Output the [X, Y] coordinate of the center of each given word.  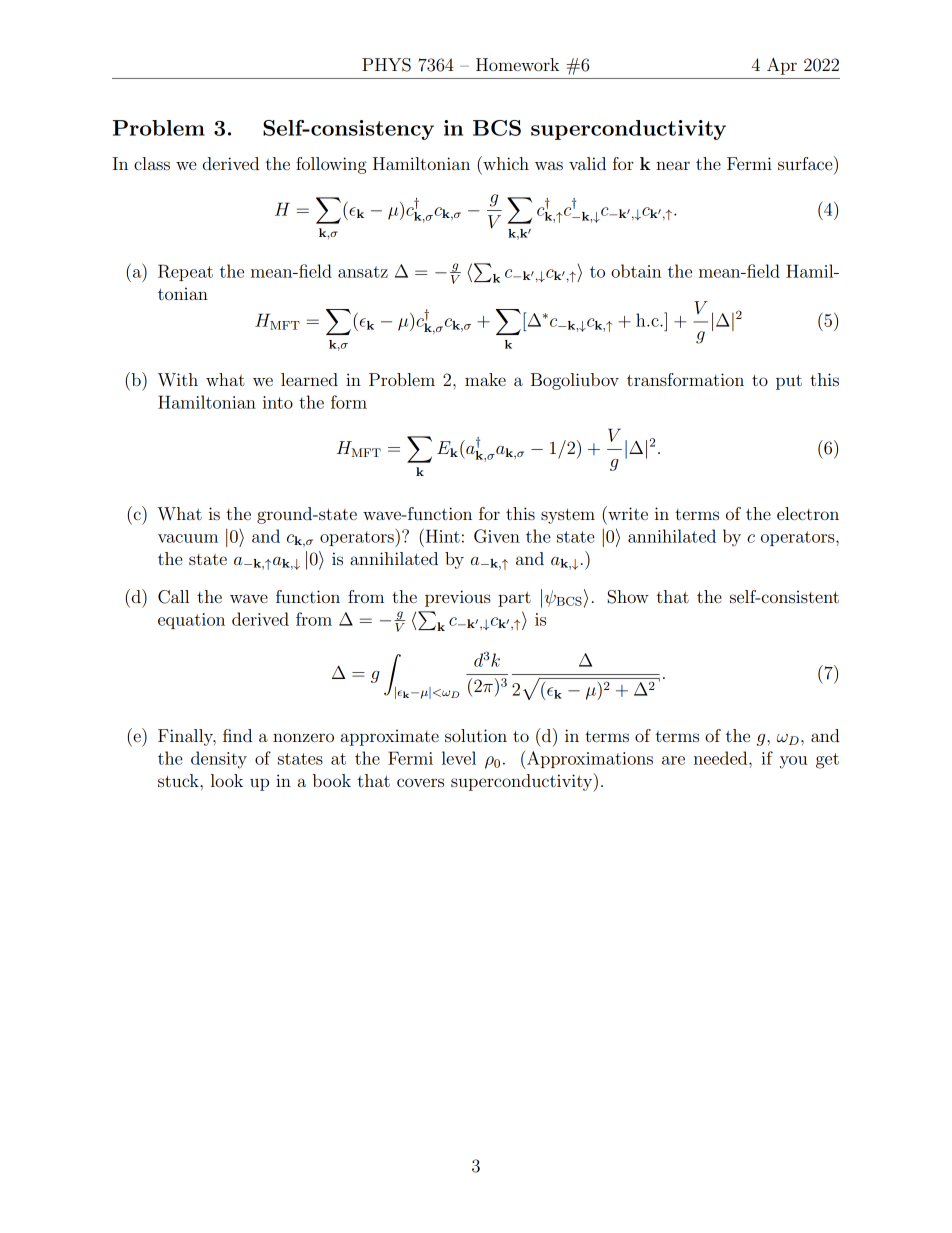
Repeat [185, 272]
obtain [636, 271]
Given [497, 536]
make [485, 379]
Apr [782, 66]
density [219, 760]
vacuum [188, 538]
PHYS [386, 65]
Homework [517, 64]
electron [808, 513]
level [459, 758]
